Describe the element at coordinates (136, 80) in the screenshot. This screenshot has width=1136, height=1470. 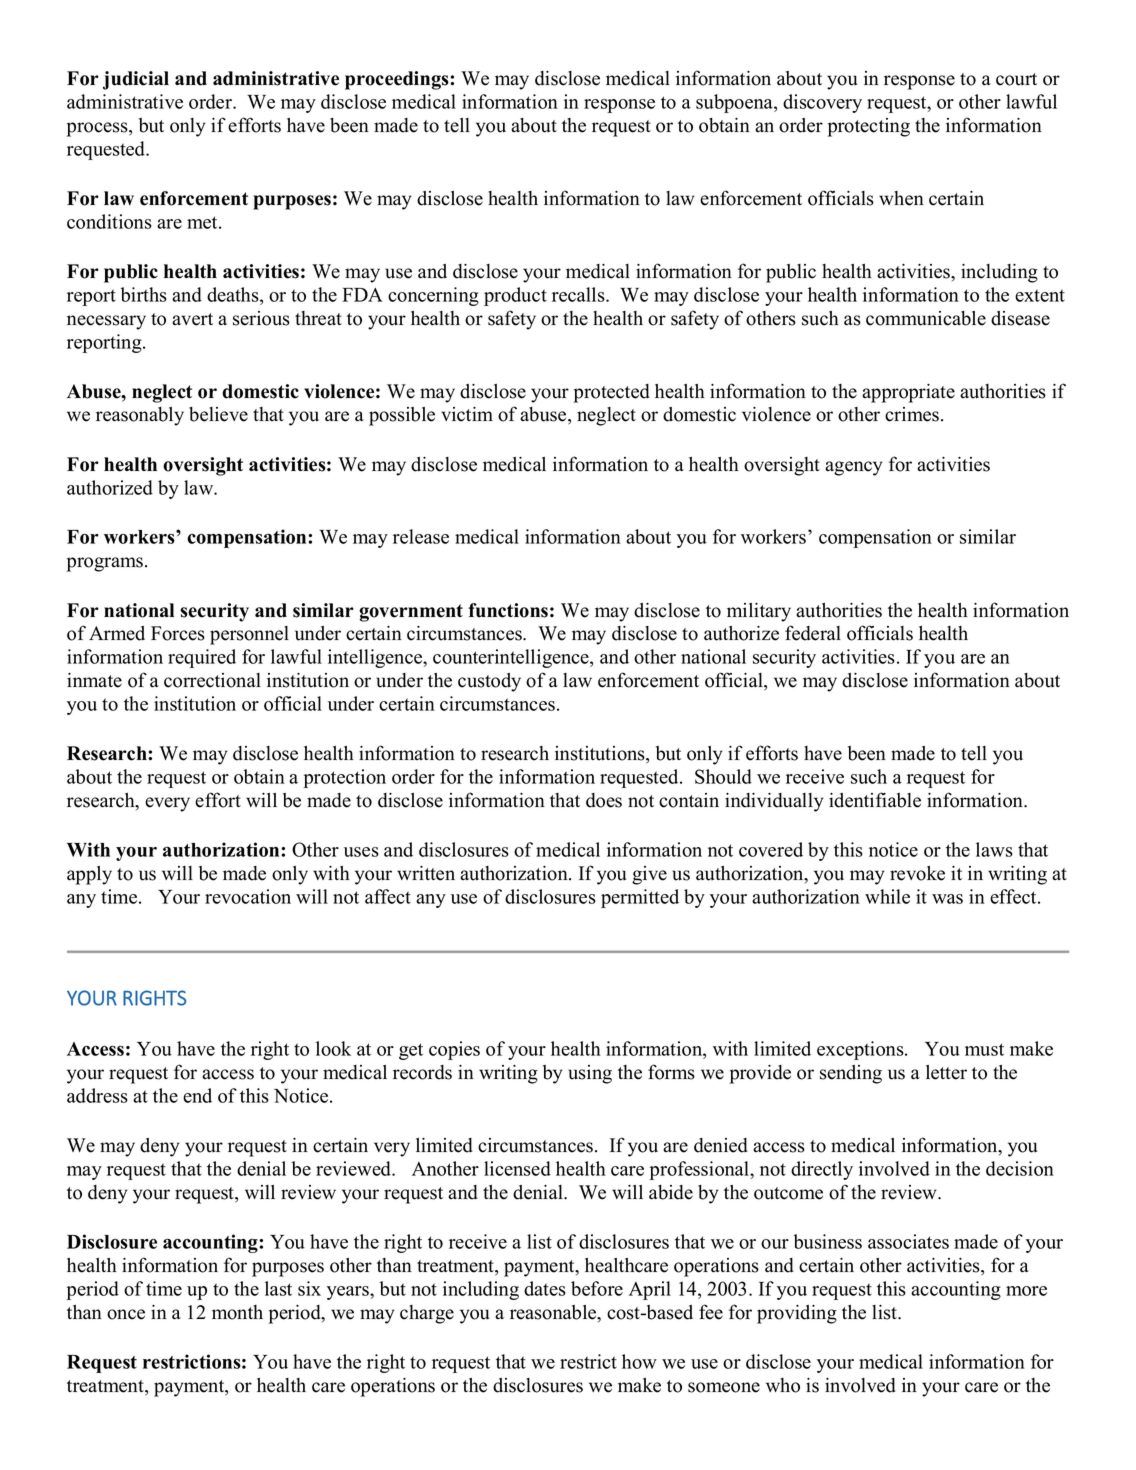
I see `judicial` at that location.
